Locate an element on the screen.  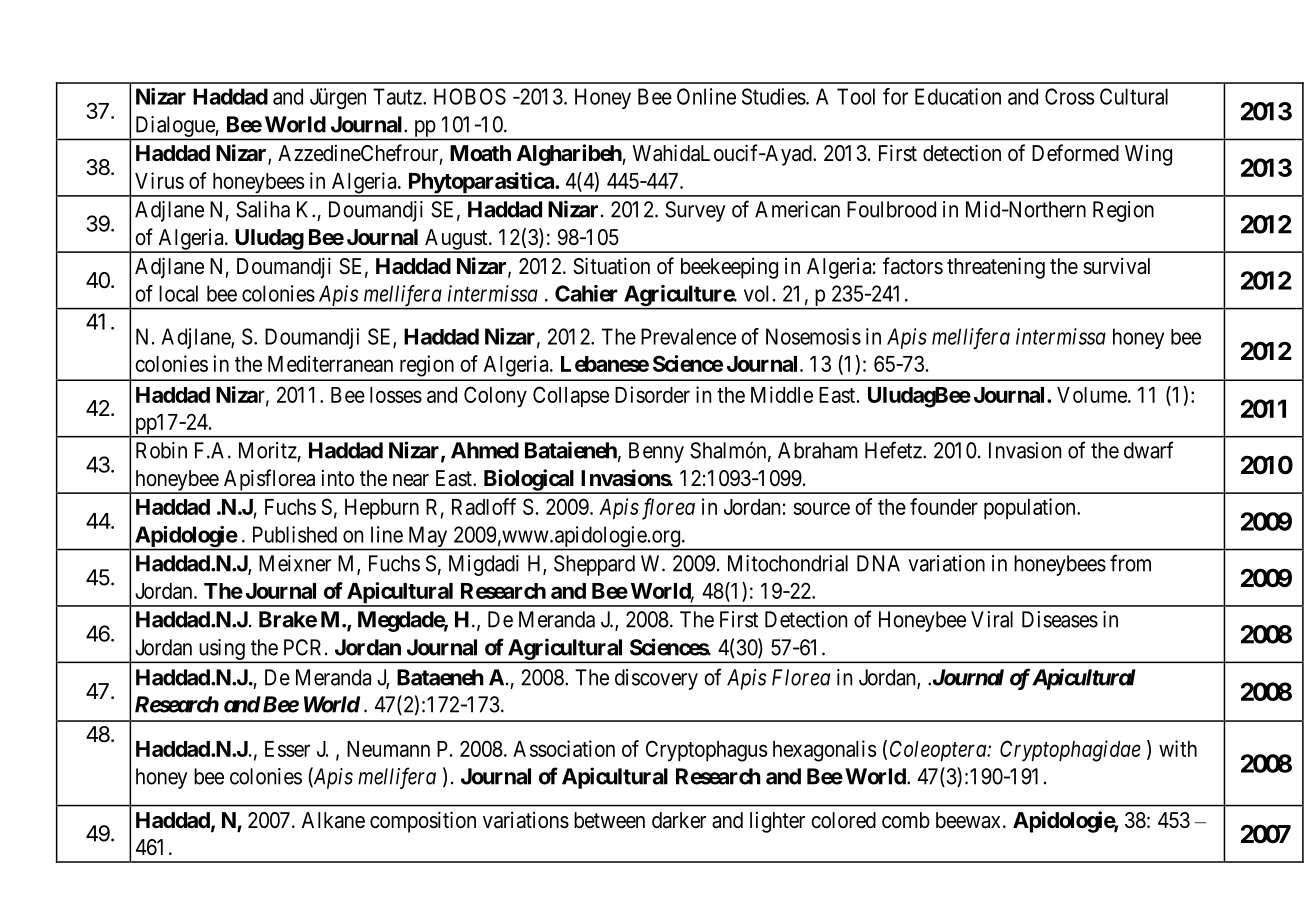
comb is located at coordinates (906, 820).
